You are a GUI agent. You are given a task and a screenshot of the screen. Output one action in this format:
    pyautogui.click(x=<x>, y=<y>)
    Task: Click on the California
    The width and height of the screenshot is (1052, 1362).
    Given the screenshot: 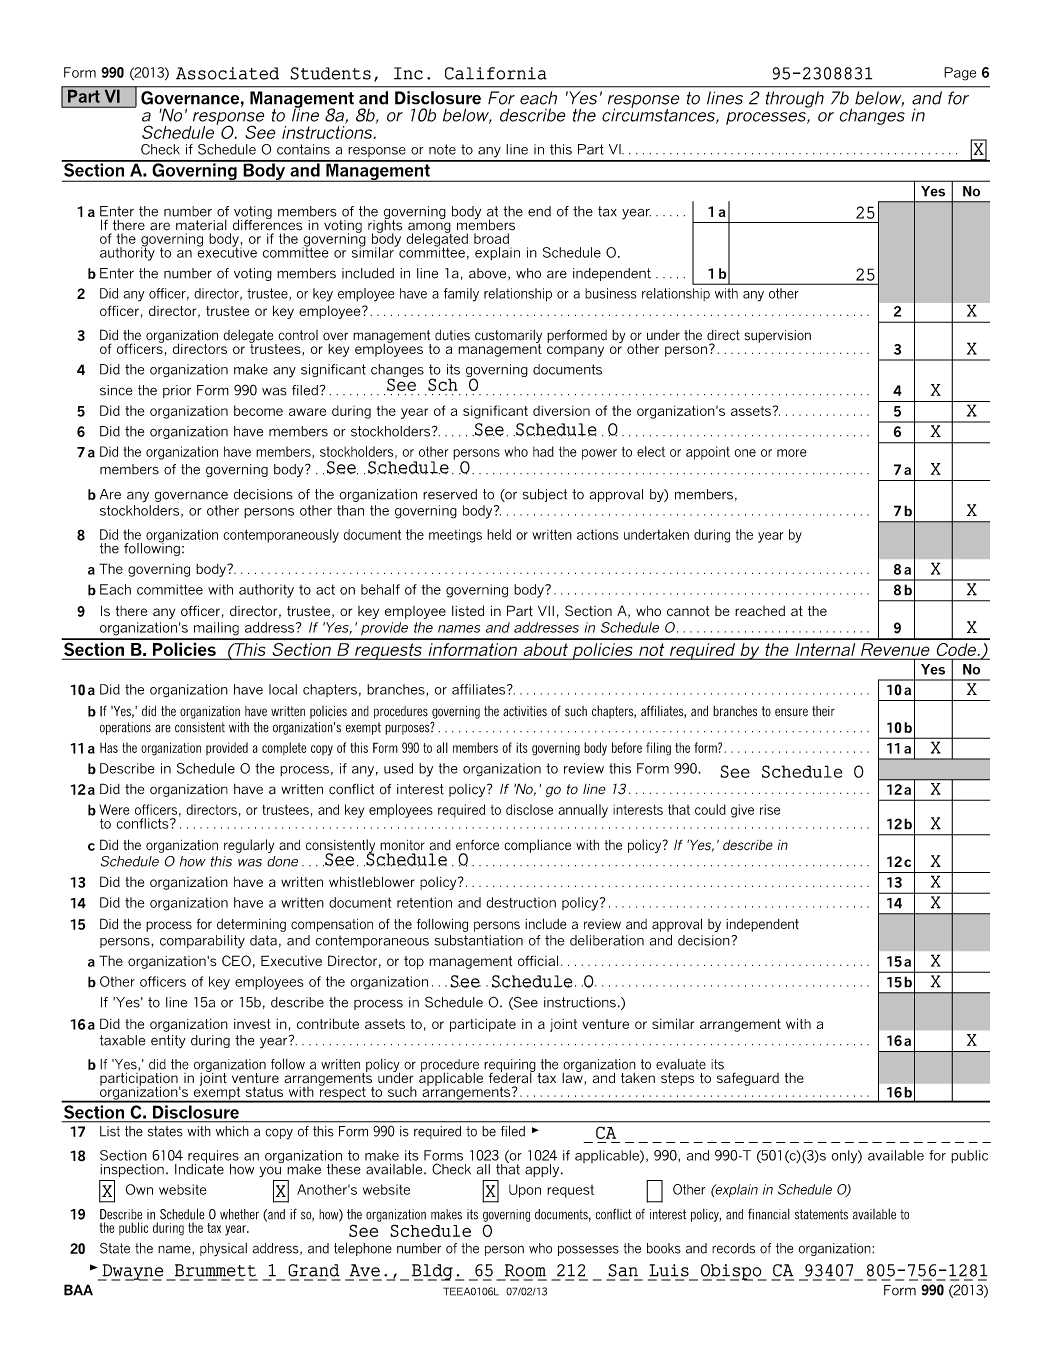 What is the action you would take?
    pyautogui.click(x=496, y=73)
